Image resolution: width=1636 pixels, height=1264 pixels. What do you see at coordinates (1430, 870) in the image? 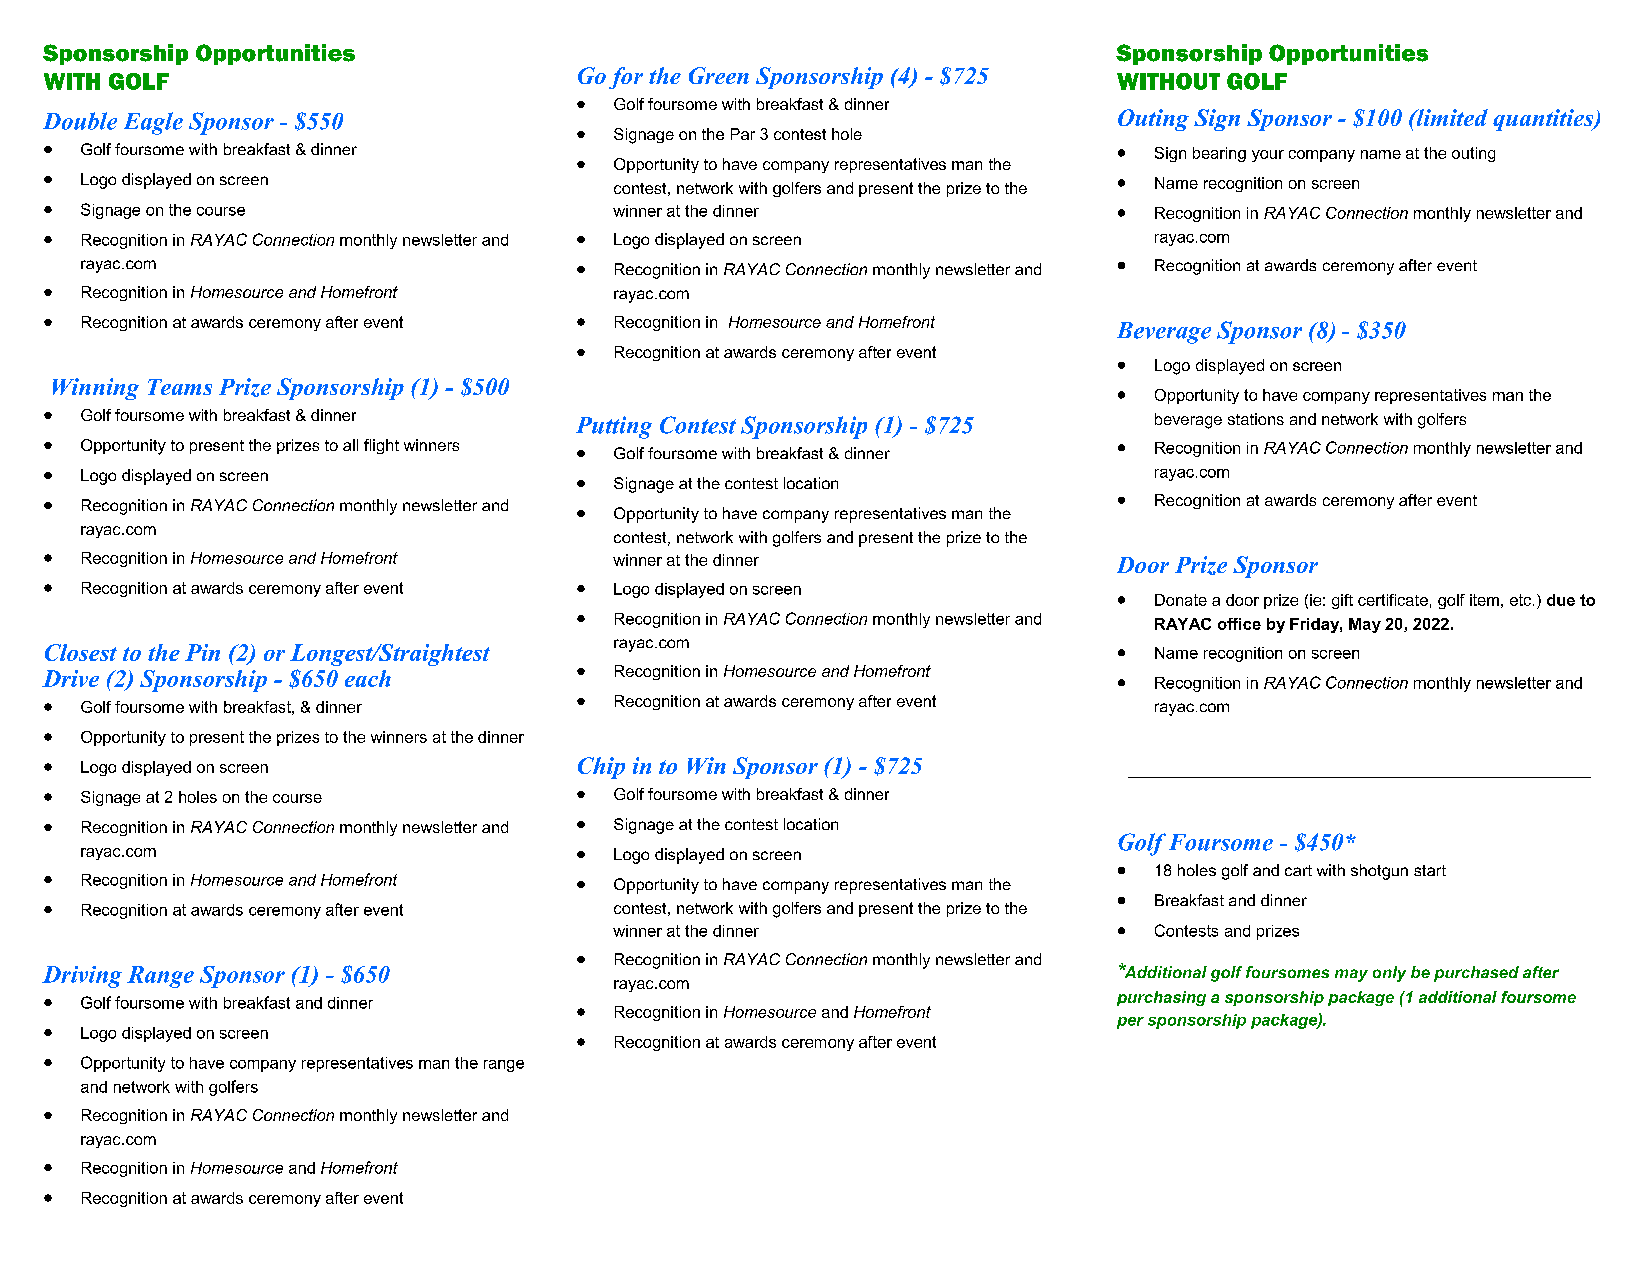
I see `start` at bounding box center [1430, 870].
